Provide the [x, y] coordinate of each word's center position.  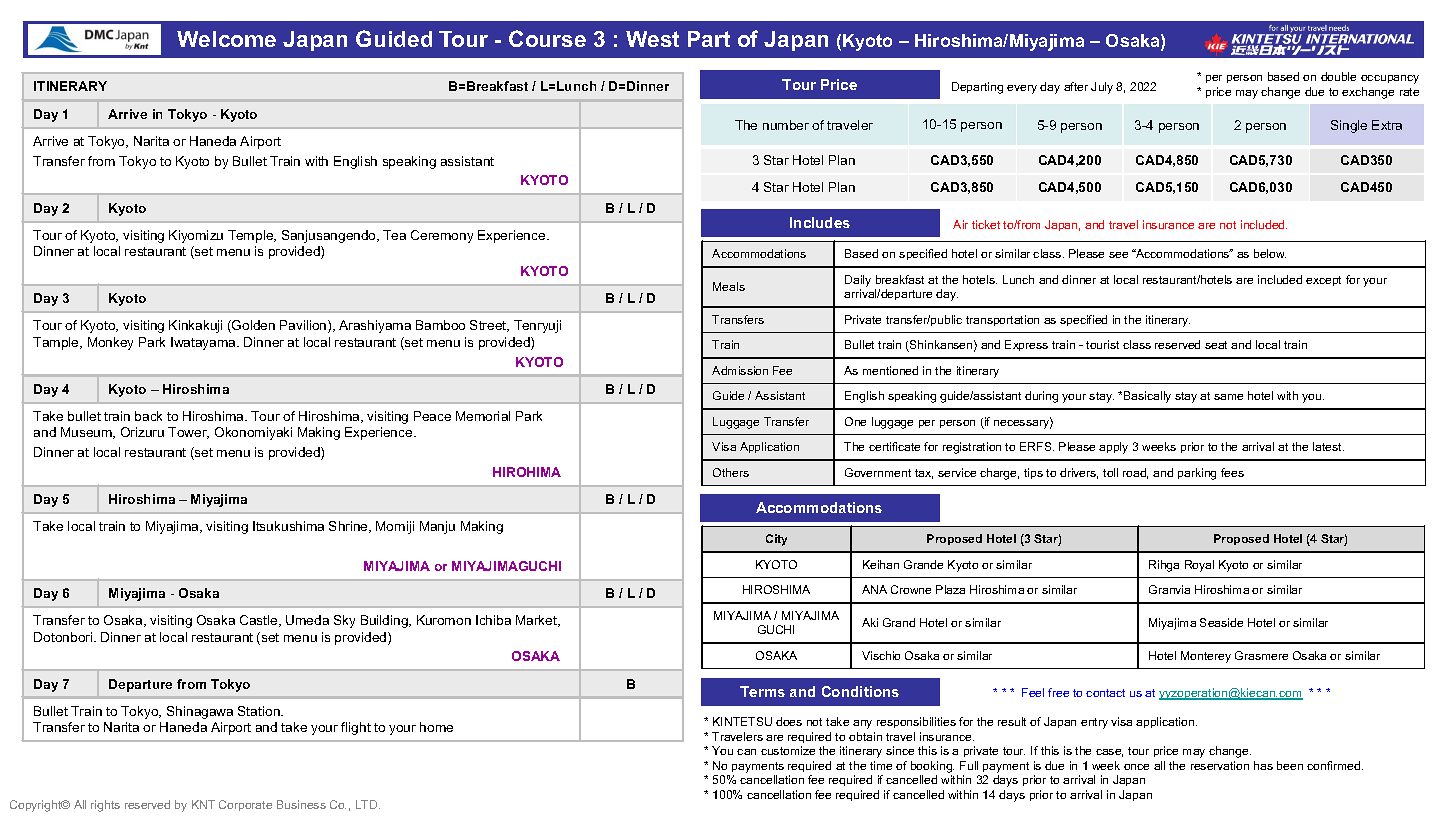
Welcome [226, 39]
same [1228, 397]
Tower [188, 433]
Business [301, 804]
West [652, 39]
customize [788, 750]
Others [731, 472]
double [1338, 76]
